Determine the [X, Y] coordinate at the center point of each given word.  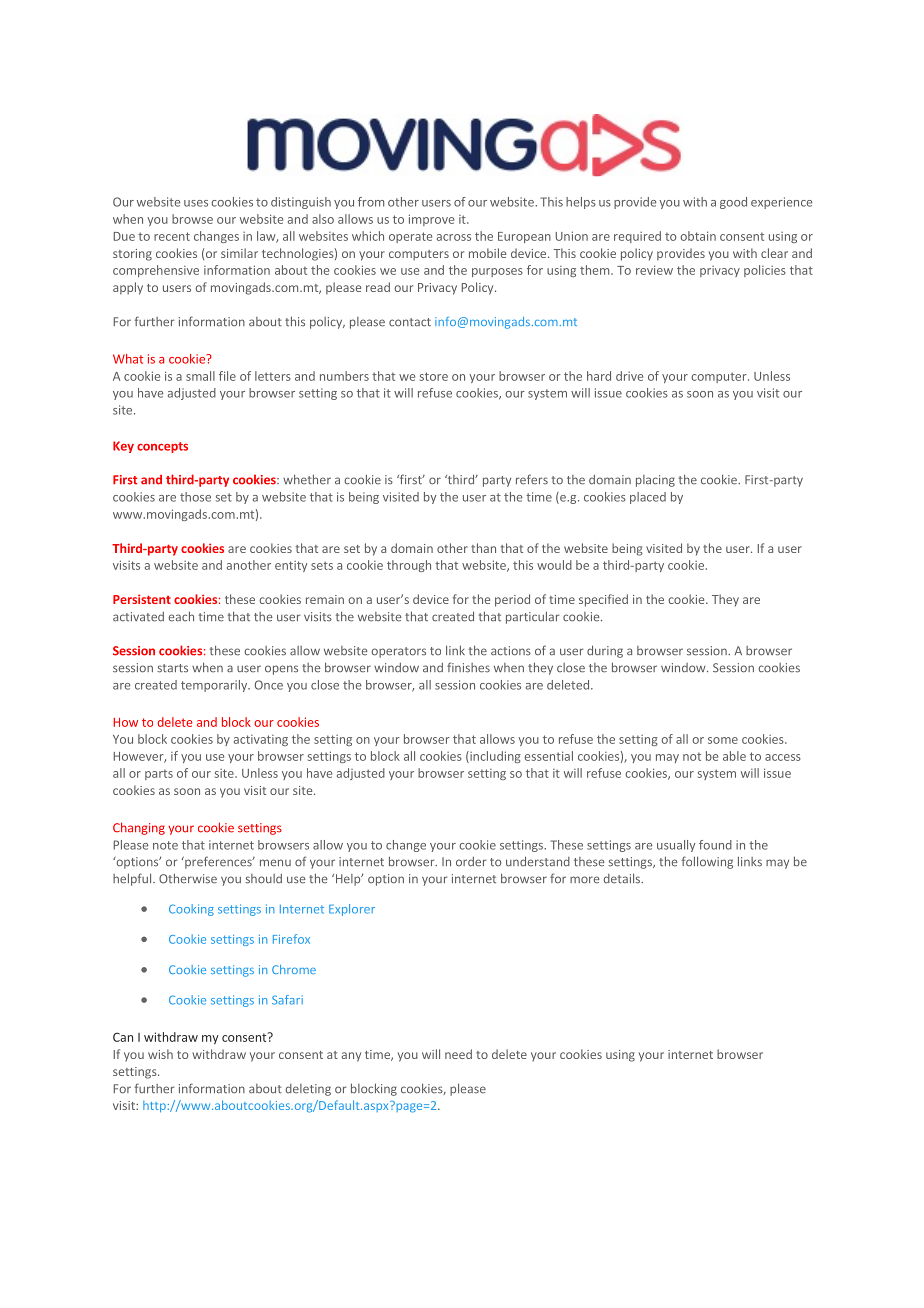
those [195, 497]
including [494, 757]
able [734, 756]
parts [159, 774]
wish [160, 1054]
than [483, 548]
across [454, 237]
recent [172, 236]
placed [648, 498]
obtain [698, 236]
